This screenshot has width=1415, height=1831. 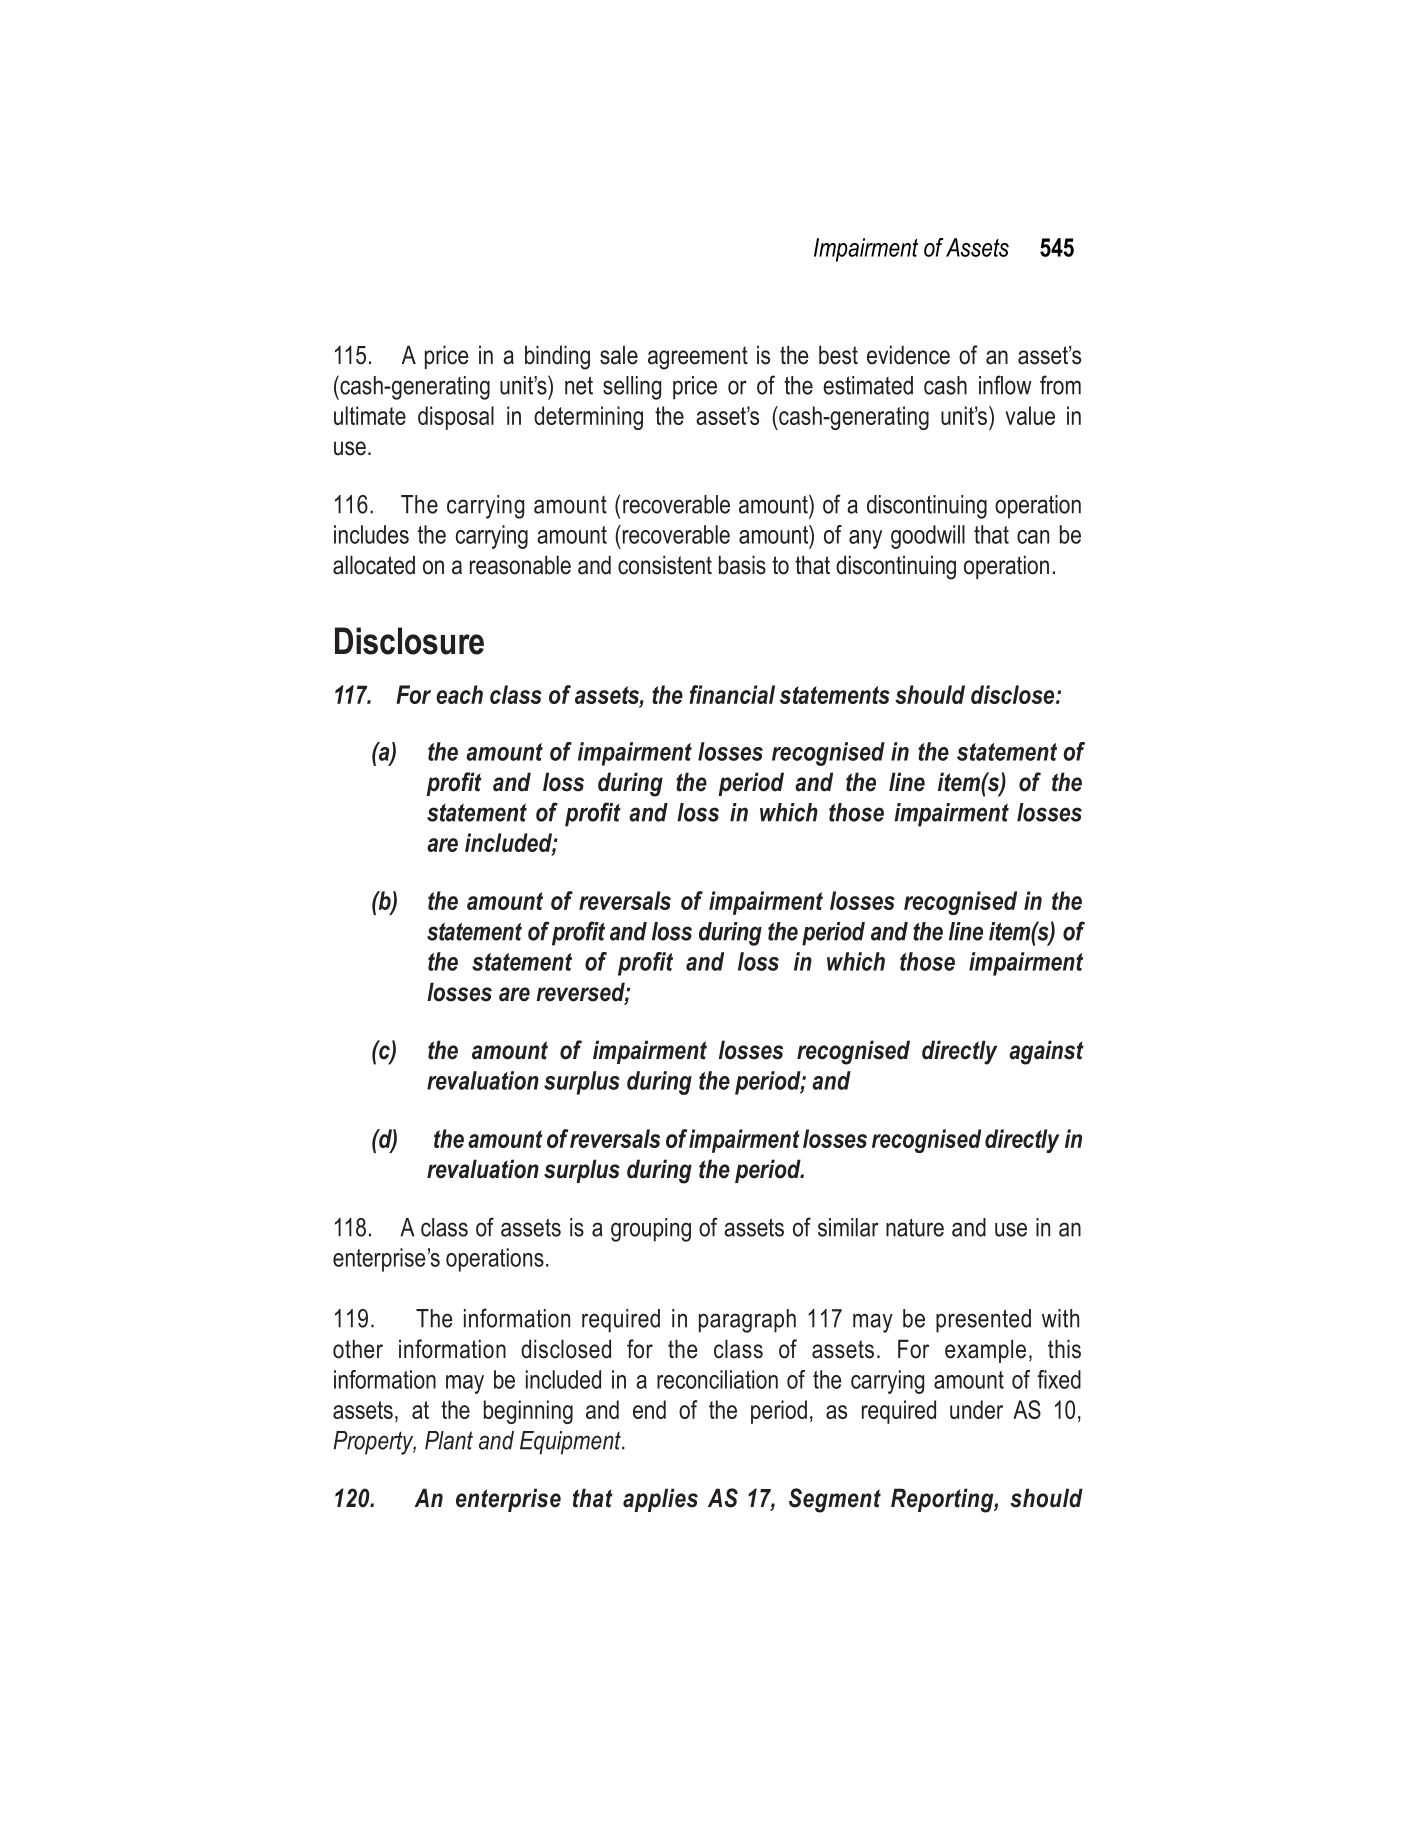 I want to click on each, so click(x=459, y=694).
